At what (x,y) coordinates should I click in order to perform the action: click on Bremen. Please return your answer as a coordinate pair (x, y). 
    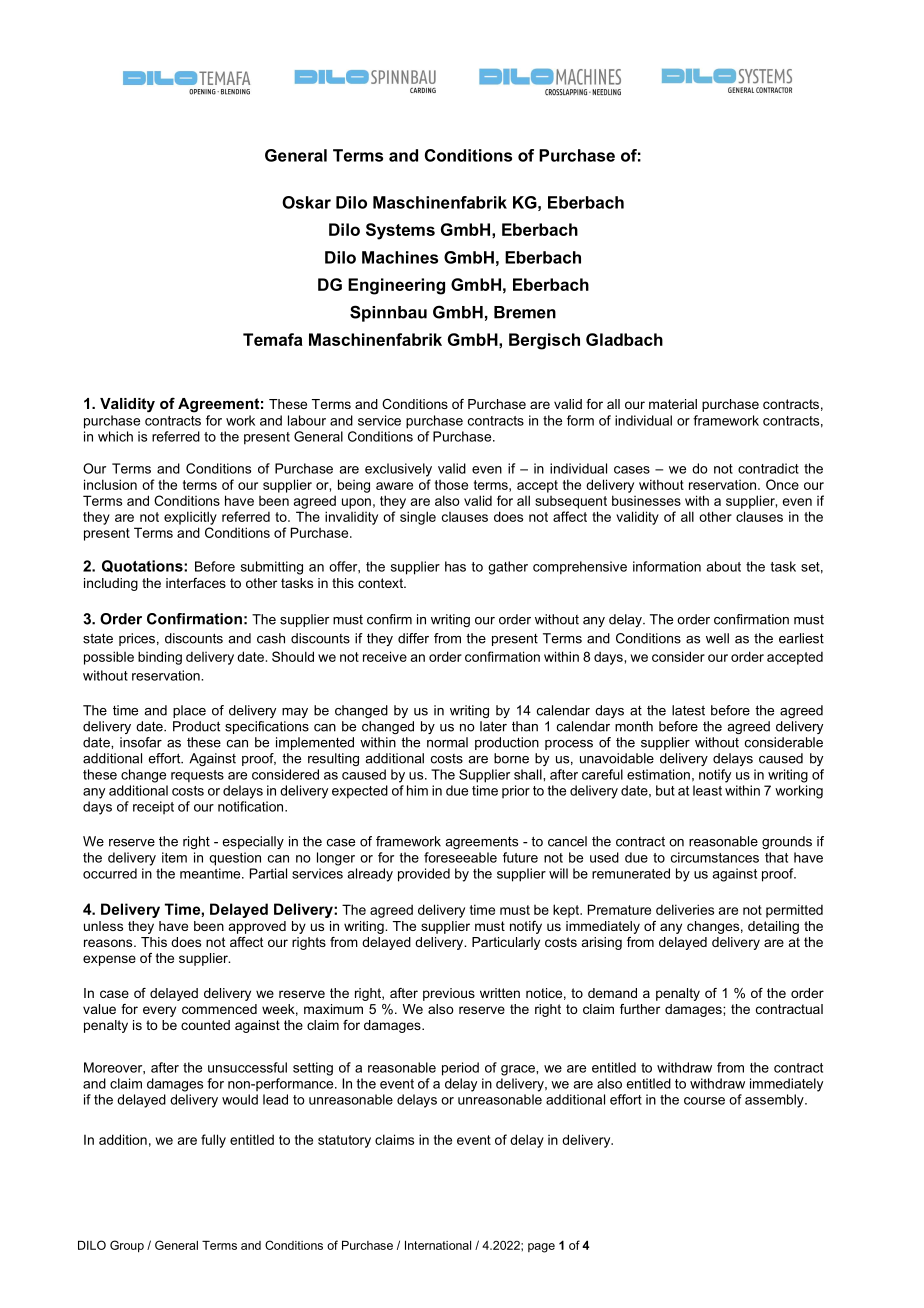
    Looking at the image, I should click on (525, 312).
